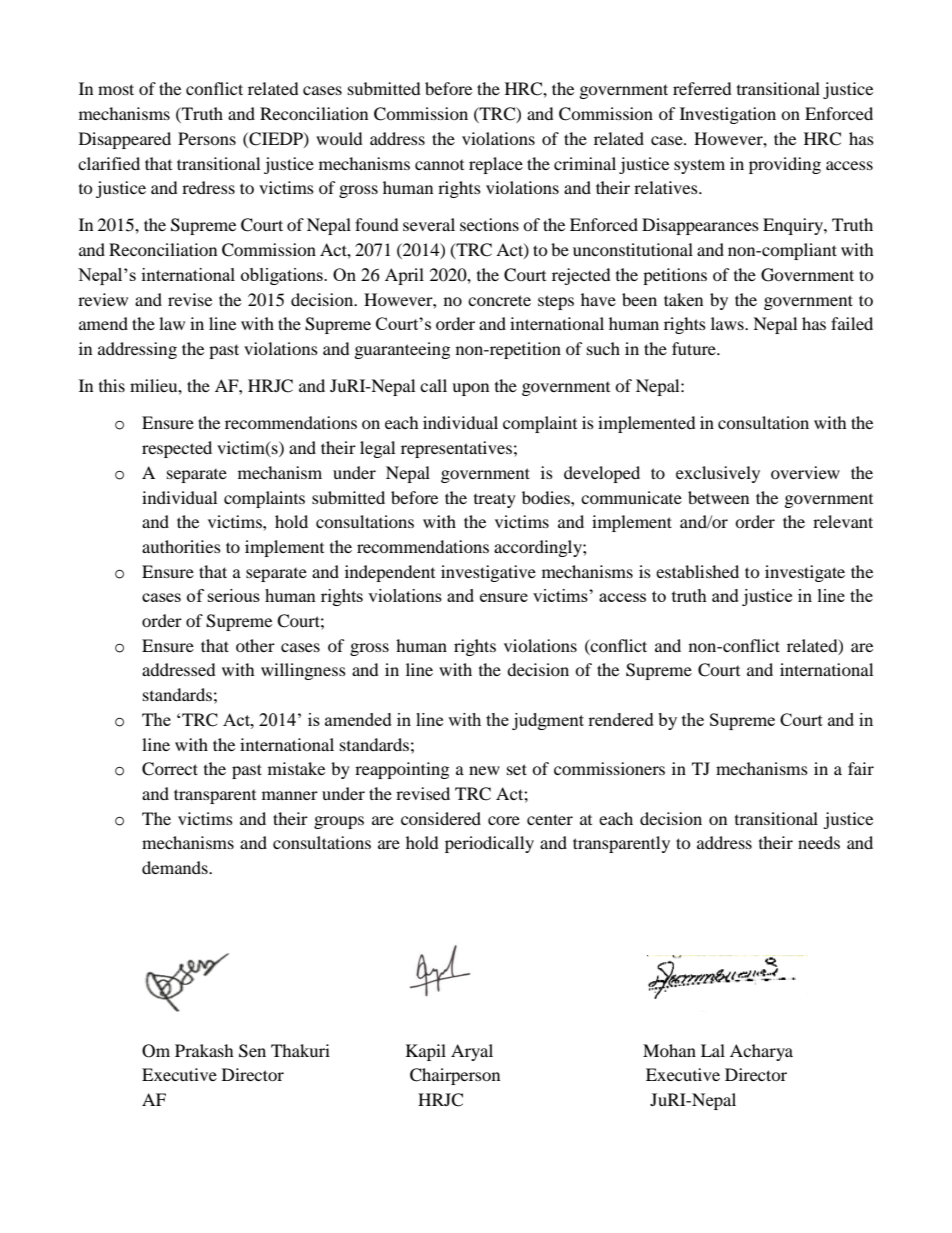 The image size is (952, 1233). I want to click on Investigation, so click(728, 115).
